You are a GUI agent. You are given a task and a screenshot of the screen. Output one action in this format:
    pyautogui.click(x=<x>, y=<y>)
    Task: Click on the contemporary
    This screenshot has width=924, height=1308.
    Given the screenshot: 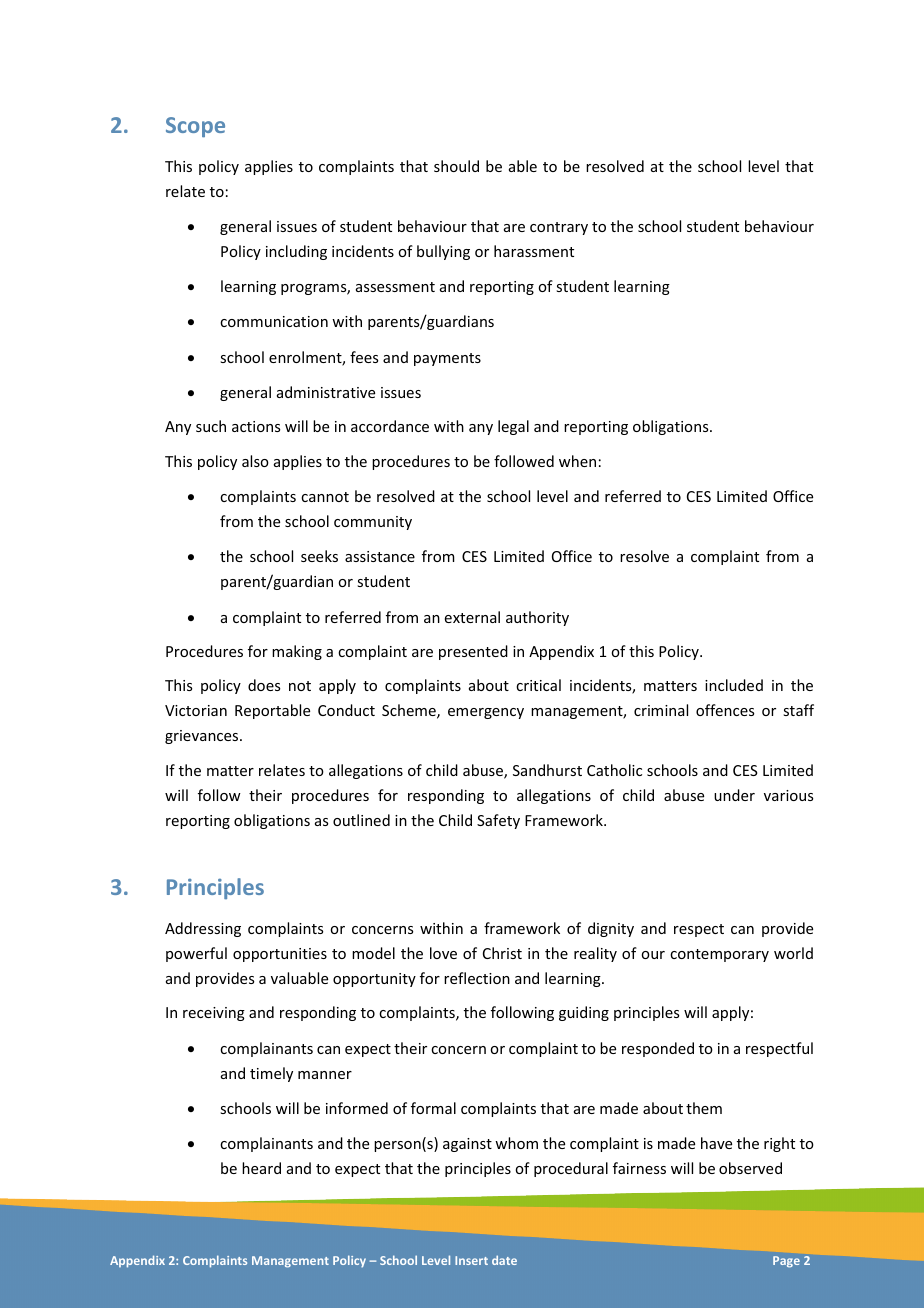 What is the action you would take?
    pyautogui.click(x=719, y=955)
